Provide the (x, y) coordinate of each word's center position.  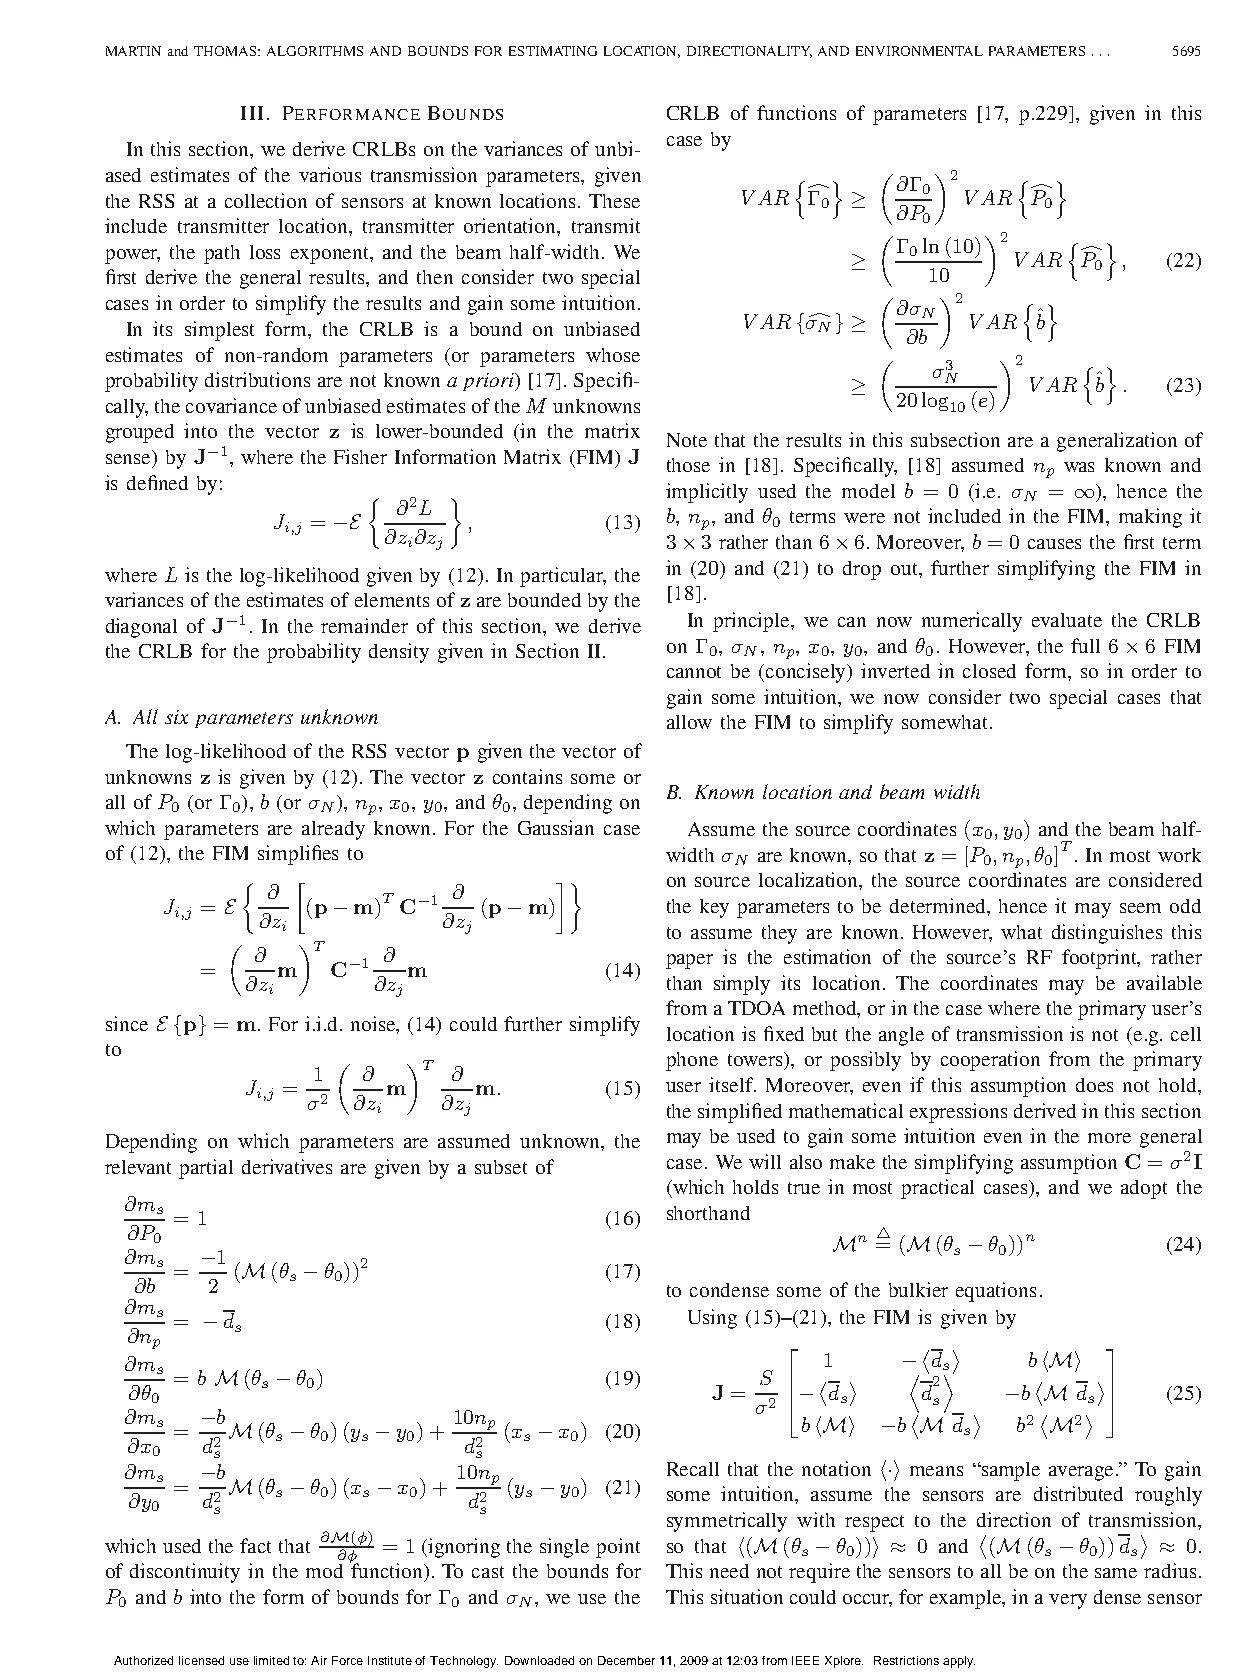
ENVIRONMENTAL (919, 51)
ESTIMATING (553, 51)
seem (1140, 908)
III (252, 113)
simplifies (298, 855)
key (714, 908)
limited (271, 1660)
